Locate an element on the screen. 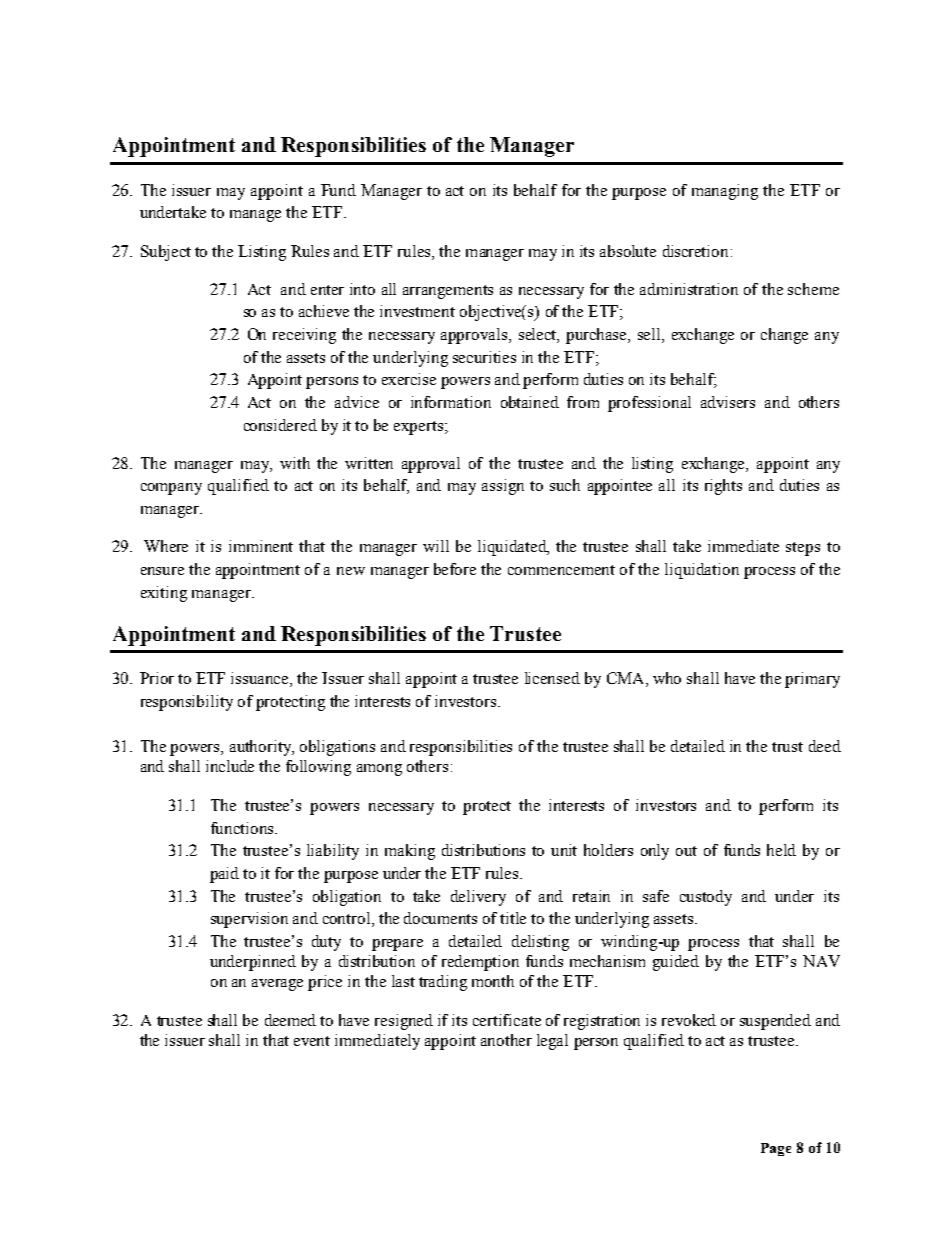  delivery is located at coordinates (478, 898).
